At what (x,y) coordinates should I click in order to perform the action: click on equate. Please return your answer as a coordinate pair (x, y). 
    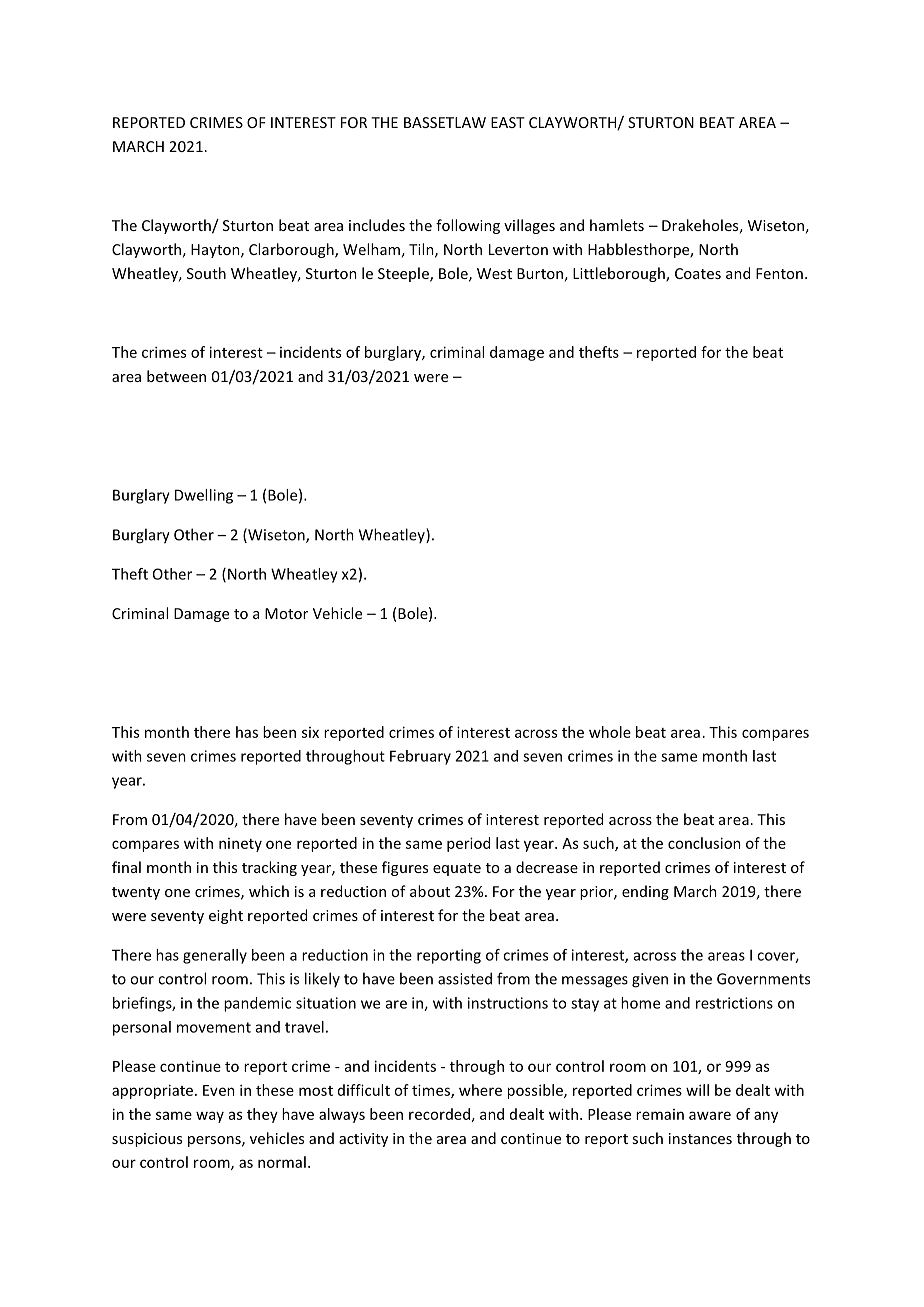
    Looking at the image, I should click on (457, 869).
